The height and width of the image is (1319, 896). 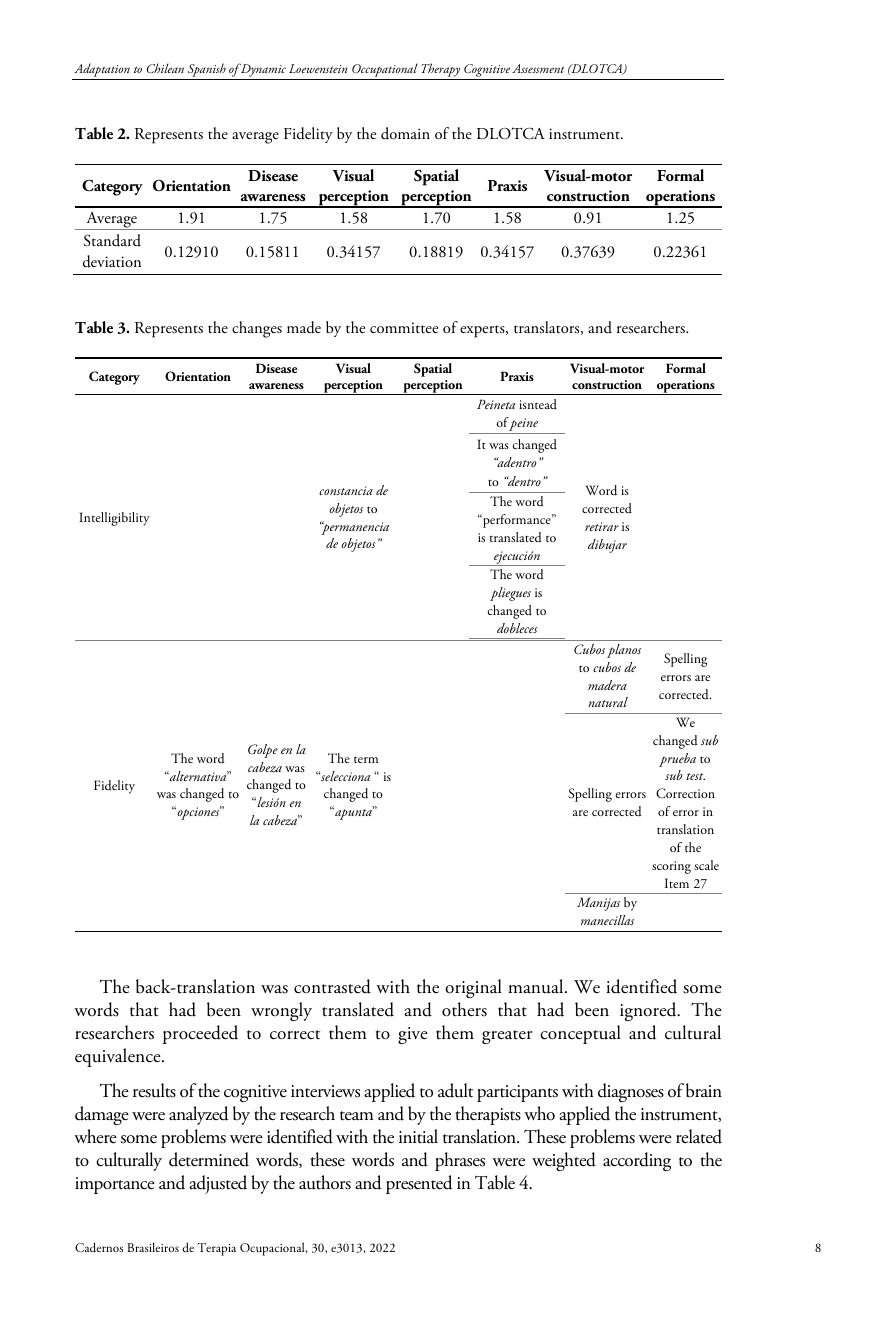 I want to click on adjusted, so click(x=218, y=1184).
